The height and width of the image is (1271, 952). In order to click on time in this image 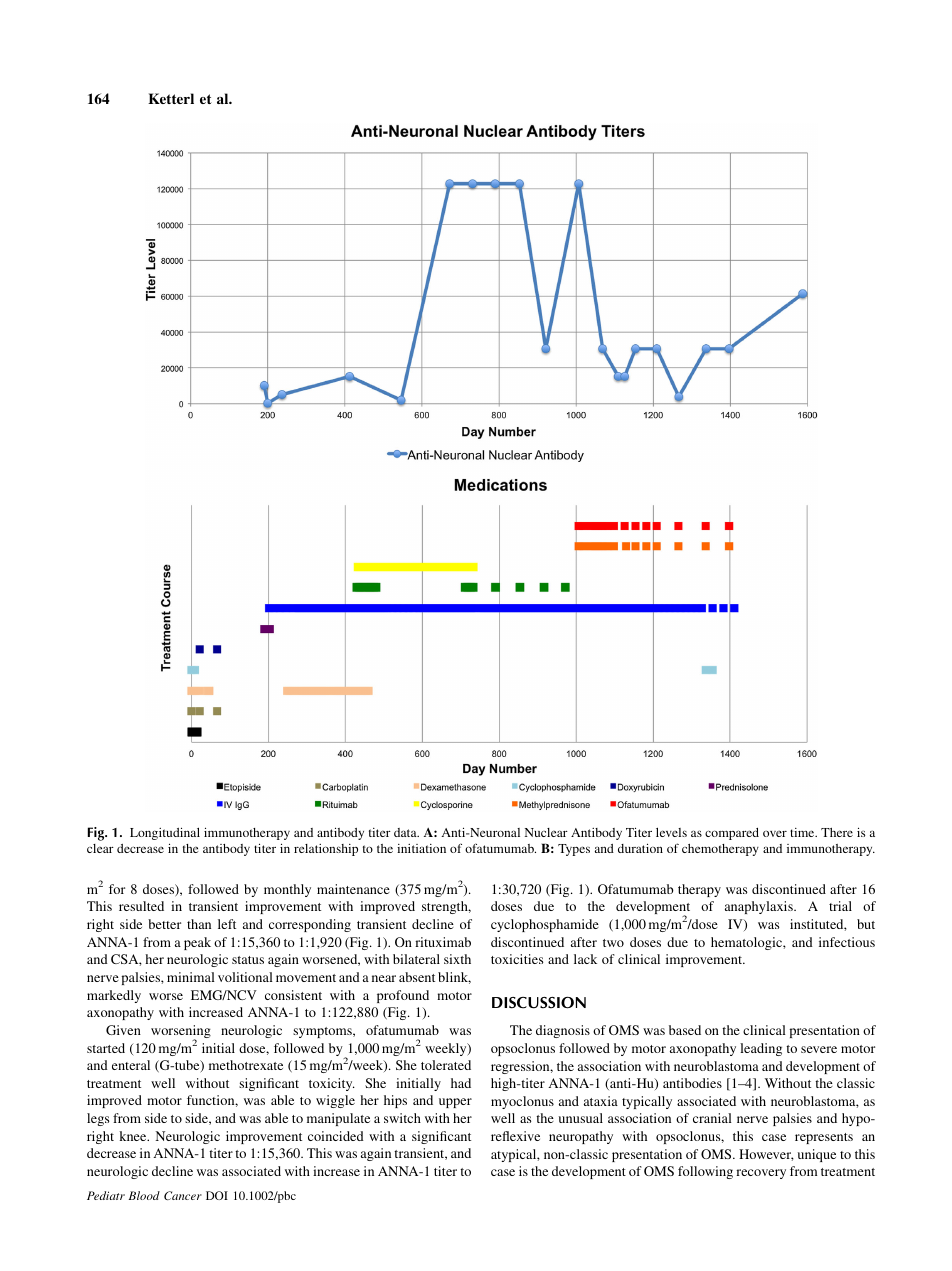, I will do `click(803, 832)`.
